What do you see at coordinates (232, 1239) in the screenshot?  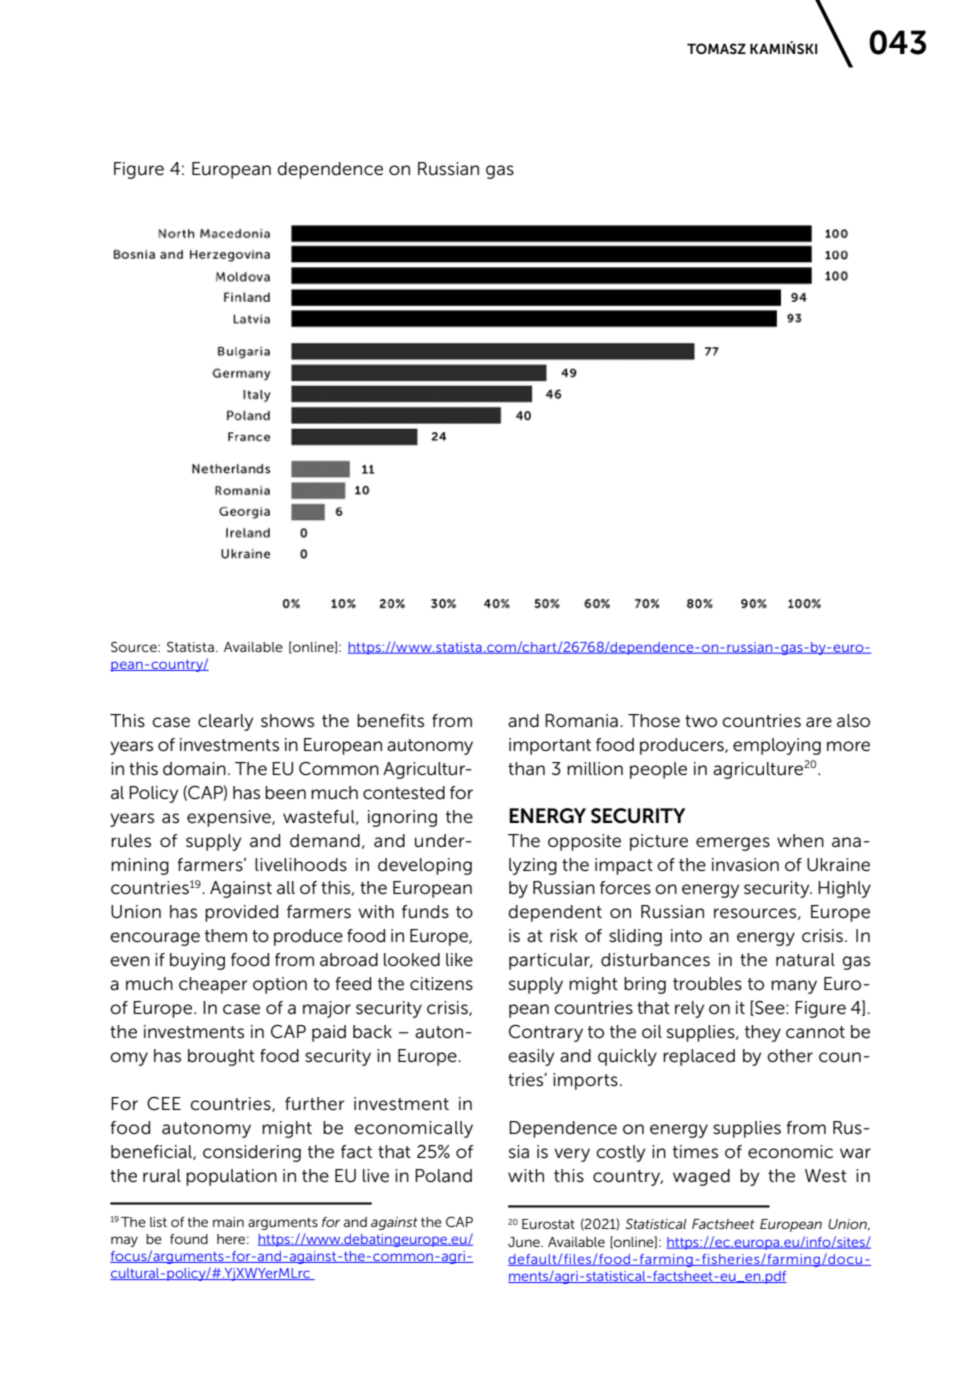 I see `here` at bounding box center [232, 1239].
